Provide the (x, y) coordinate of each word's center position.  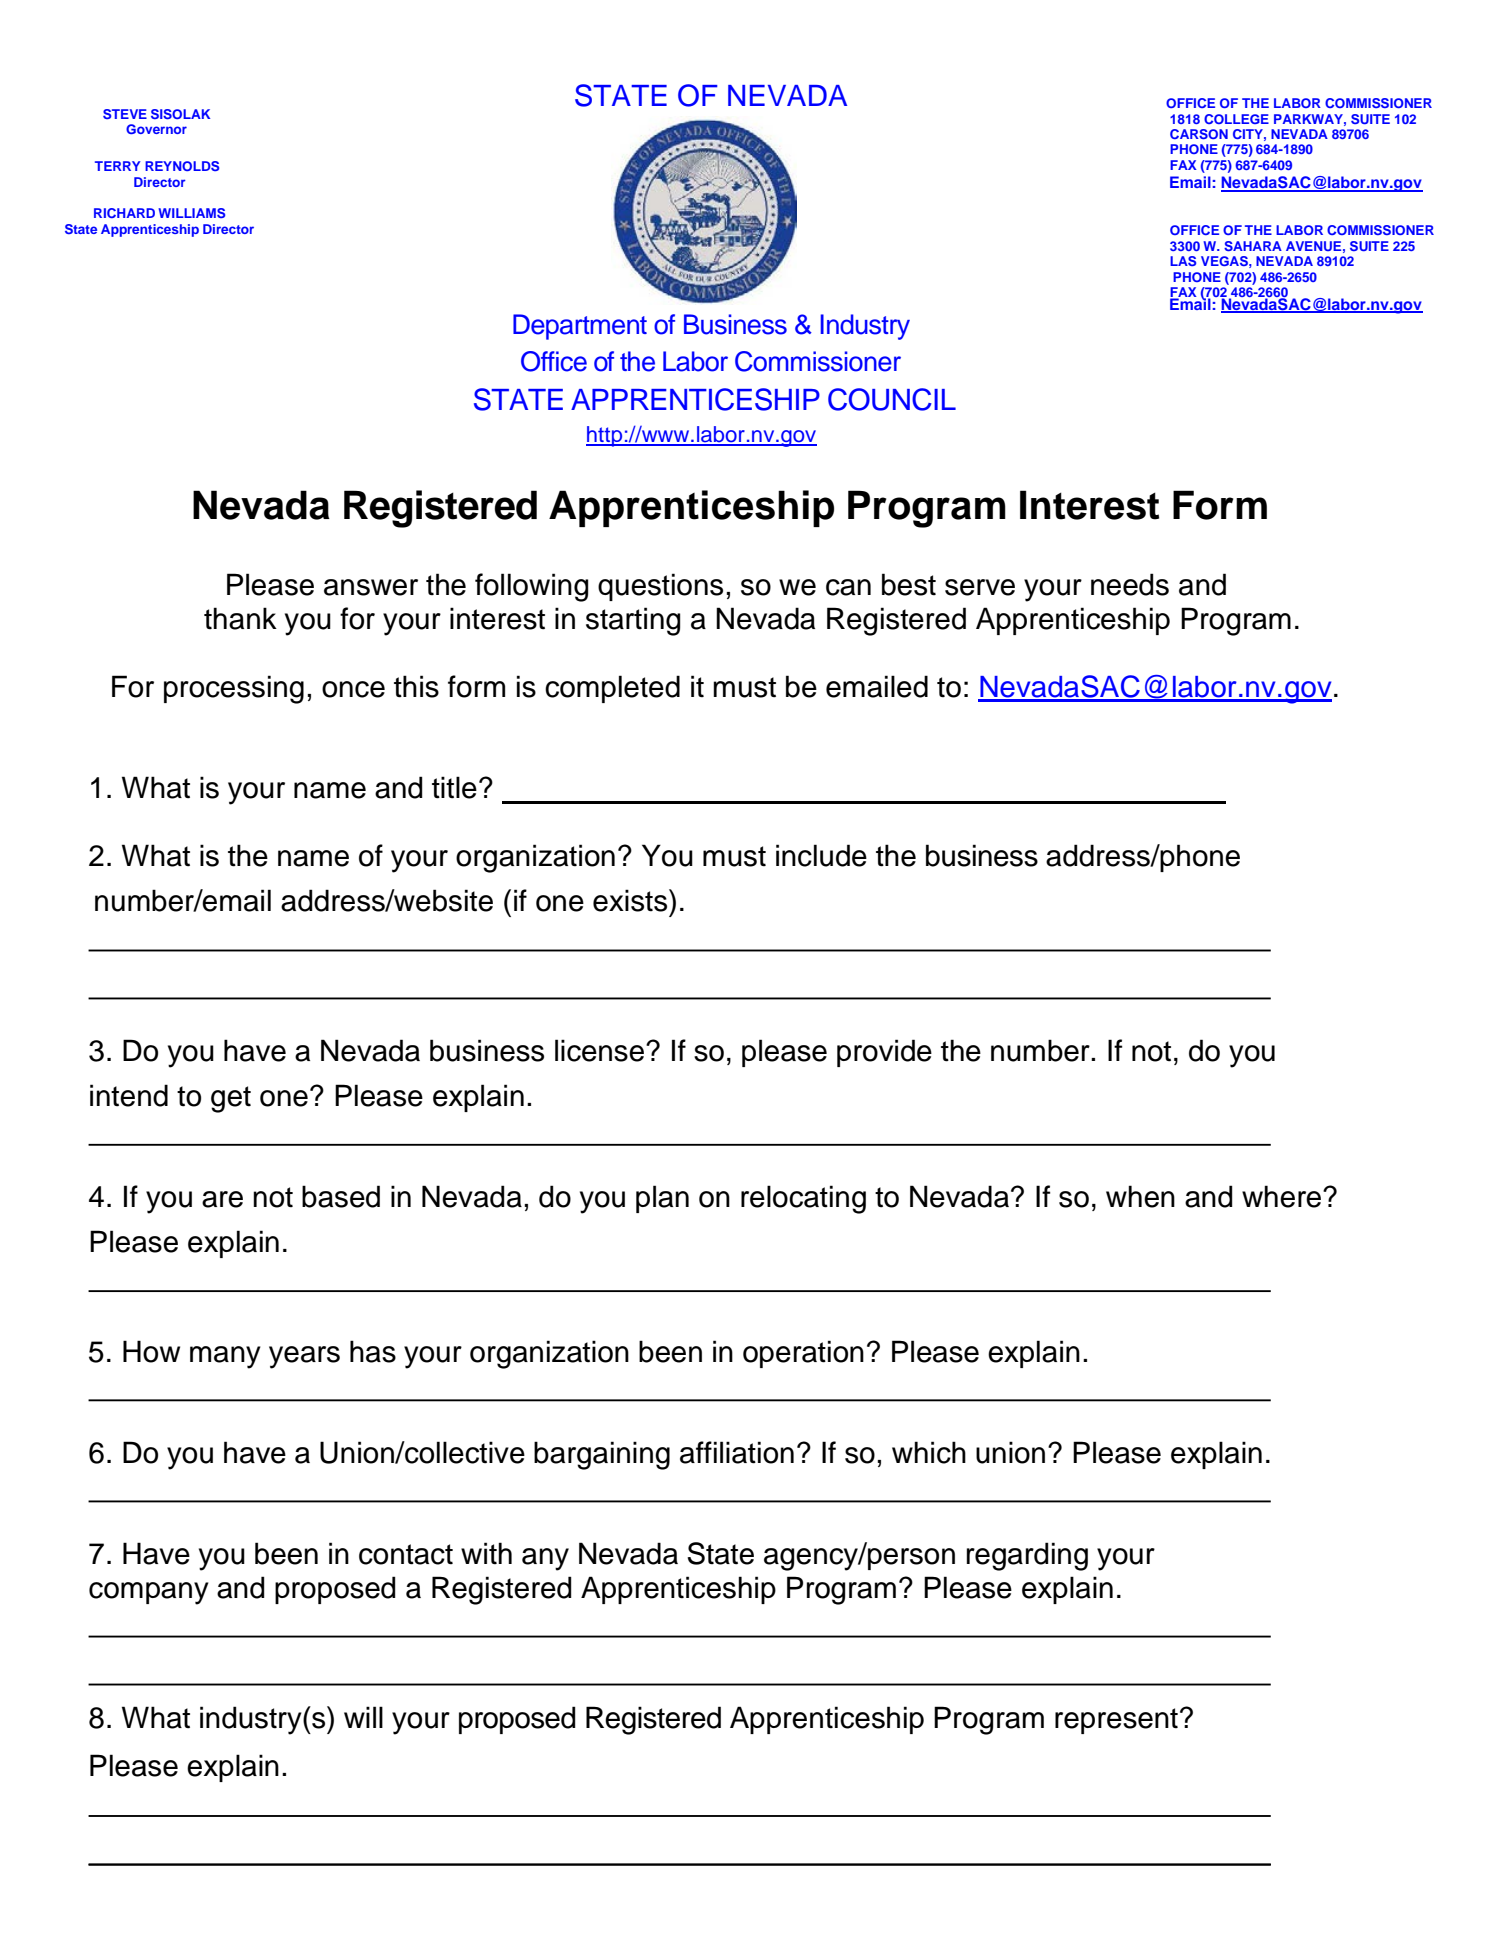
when (1140, 1196)
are (222, 1199)
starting (633, 621)
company (149, 1593)
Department (580, 327)
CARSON (1199, 134)
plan (662, 1199)
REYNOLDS (182, 166)
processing (234, 689)
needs (1130, 584)
